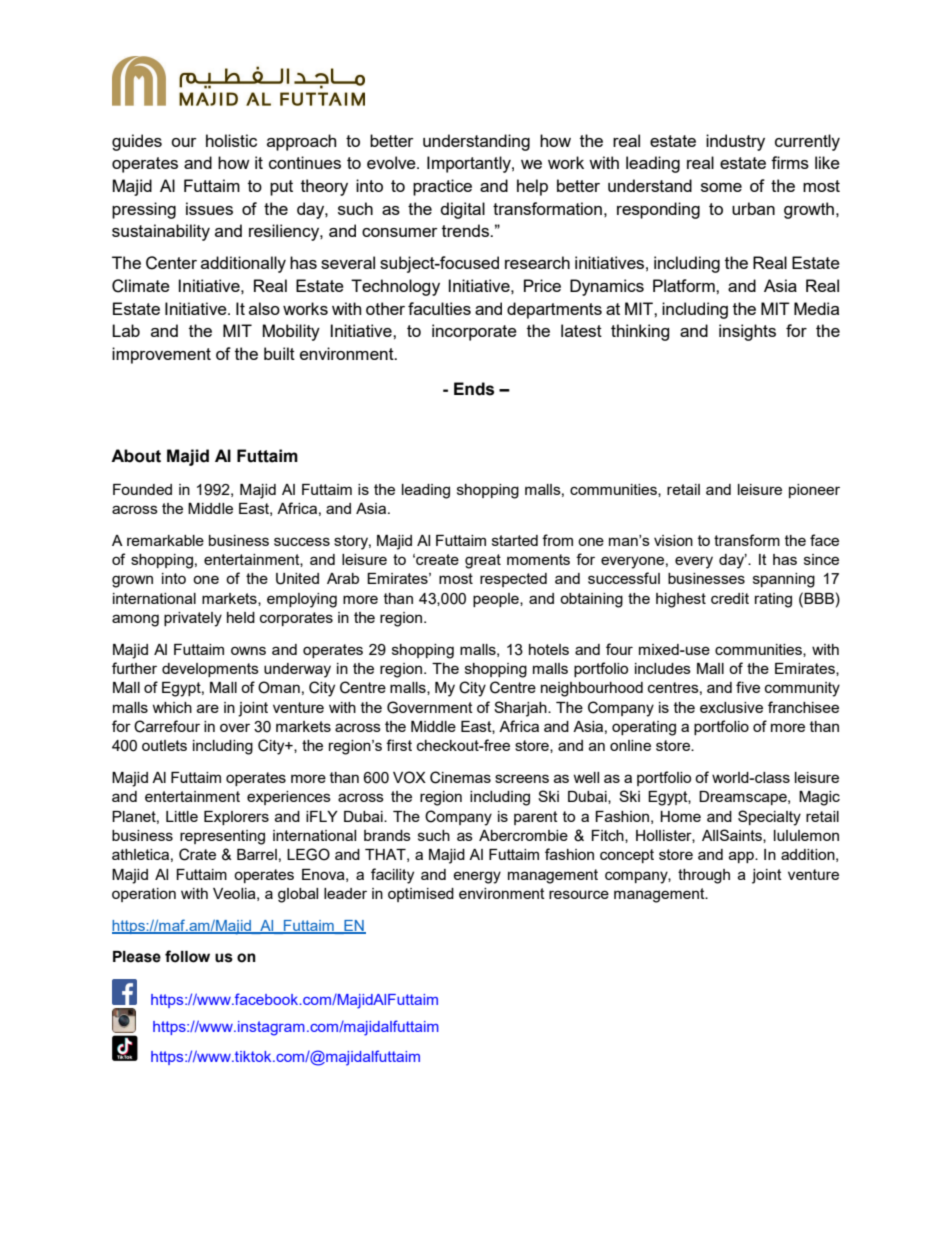 Image resolution: width=952 pixels, height=1233 pixels. Describe the element at coordinates (497, 600) in the screenshot. I see `people` at that location.
